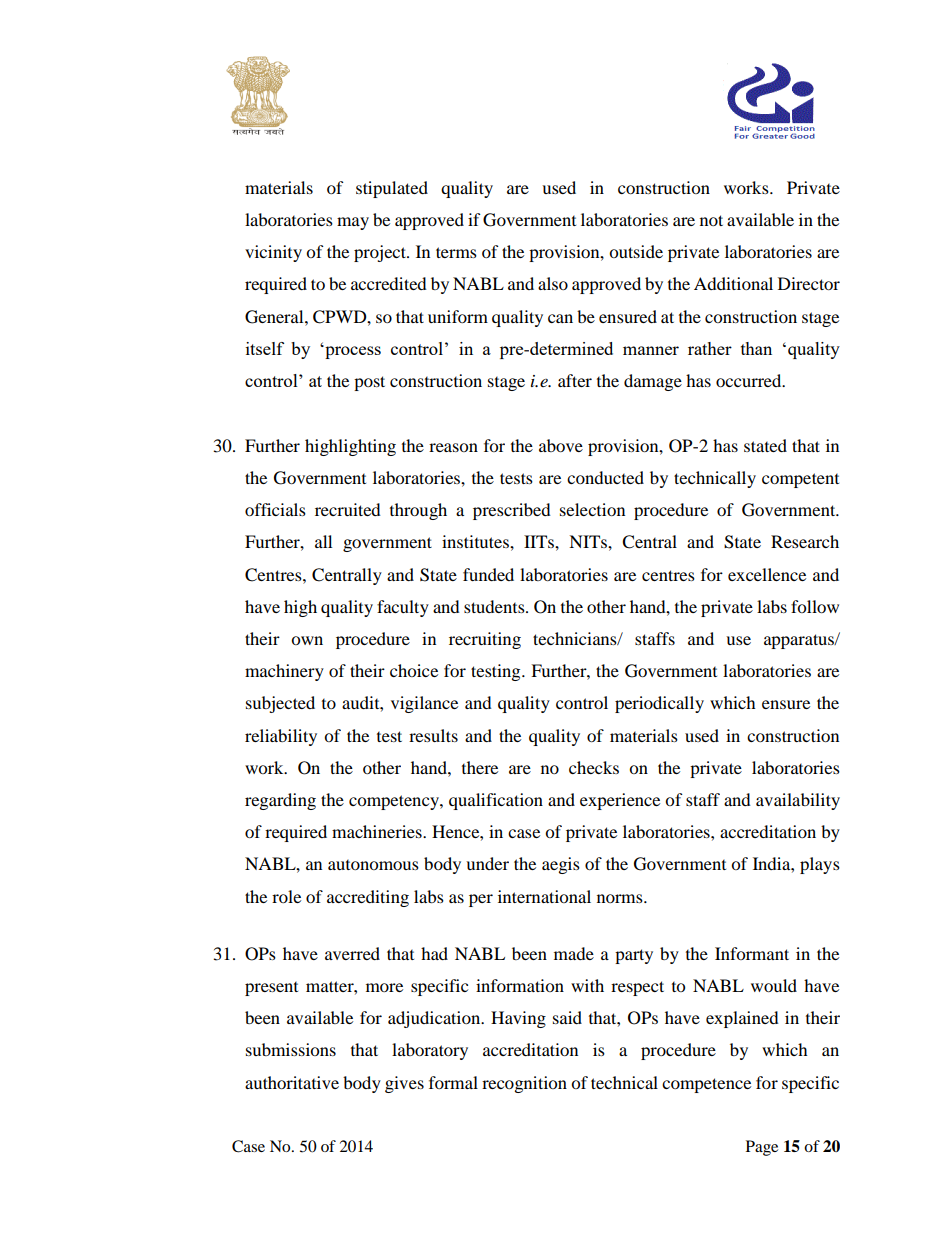 The width and height of the screenshot is (952, 1233). I want to click on Page, so click(762, 1148).
